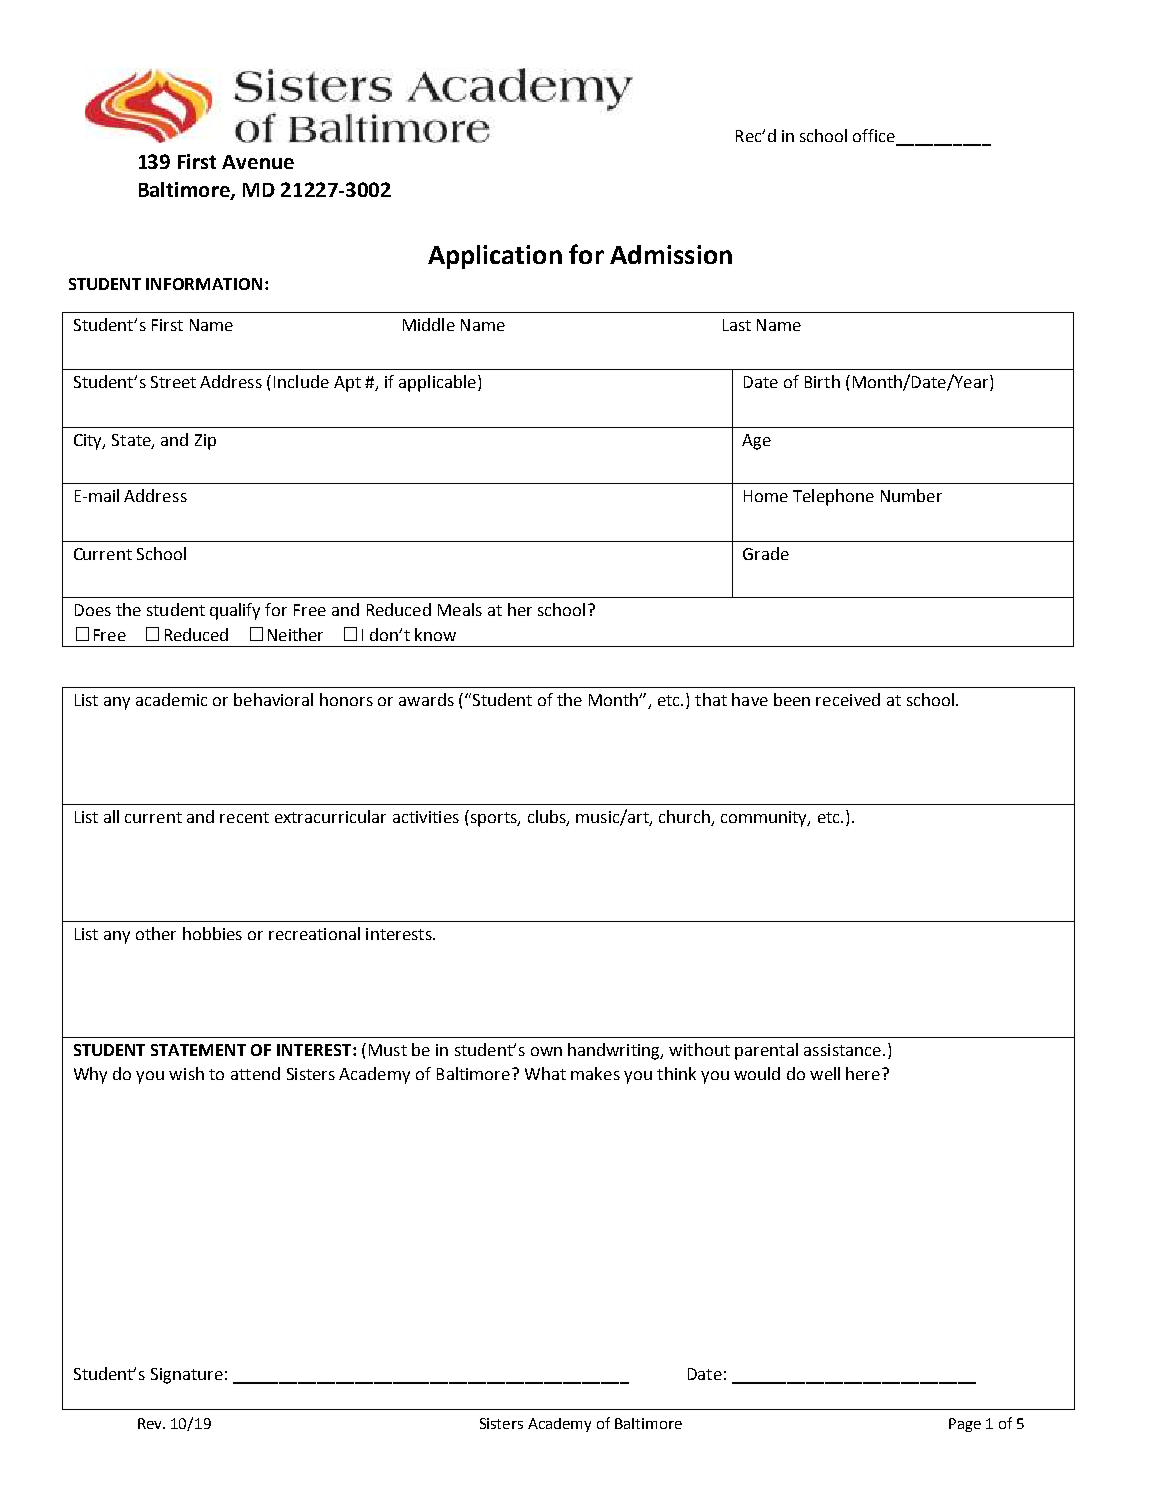 The height and width of the image is (1502, 1161). I want to click on Admission, so click(671, 254).
